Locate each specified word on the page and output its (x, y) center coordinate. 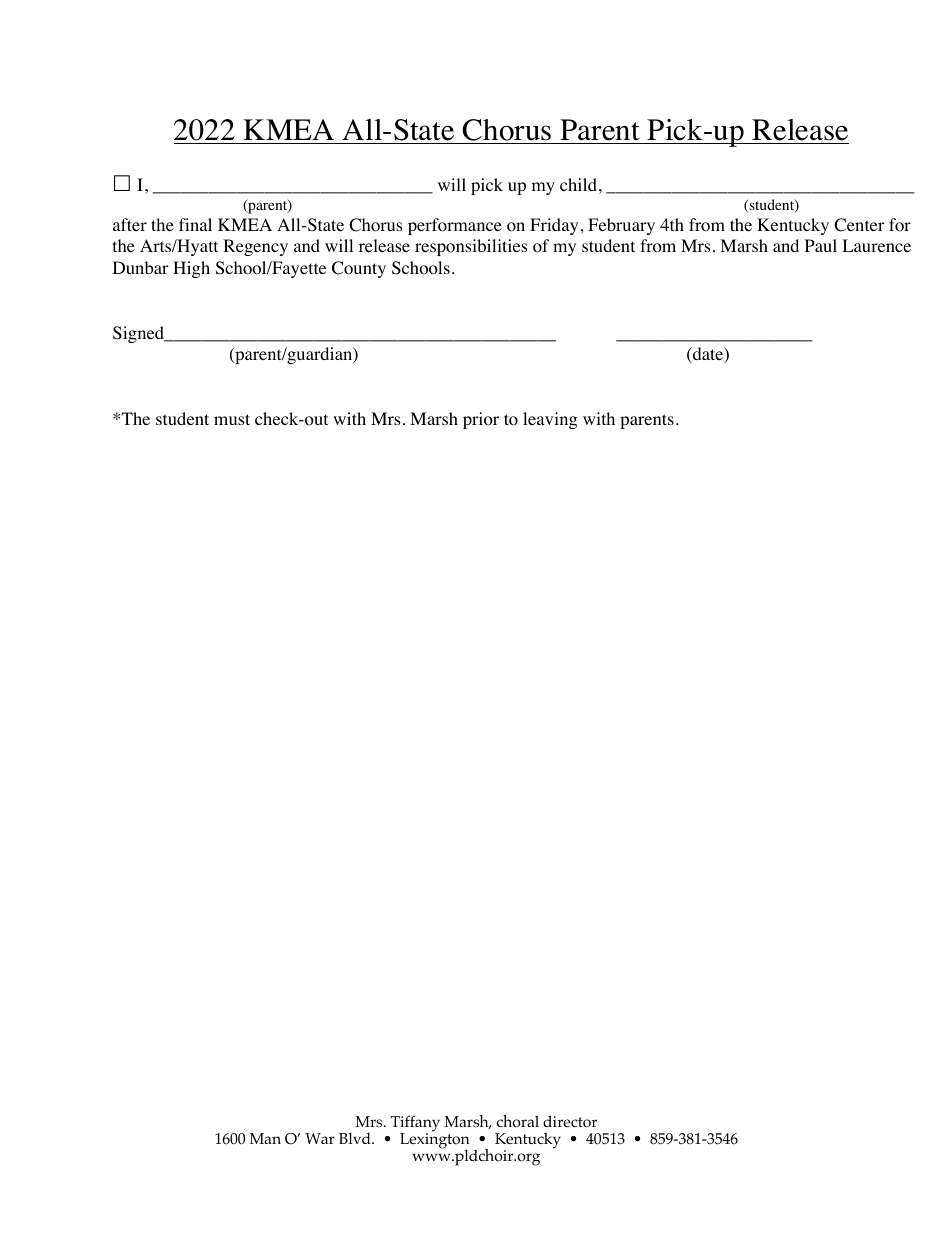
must (232, 419)
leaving (550, 420)
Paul (821, 245)
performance (455, 226)
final (195, 224)
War (320, 1138)
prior (481, 420)
